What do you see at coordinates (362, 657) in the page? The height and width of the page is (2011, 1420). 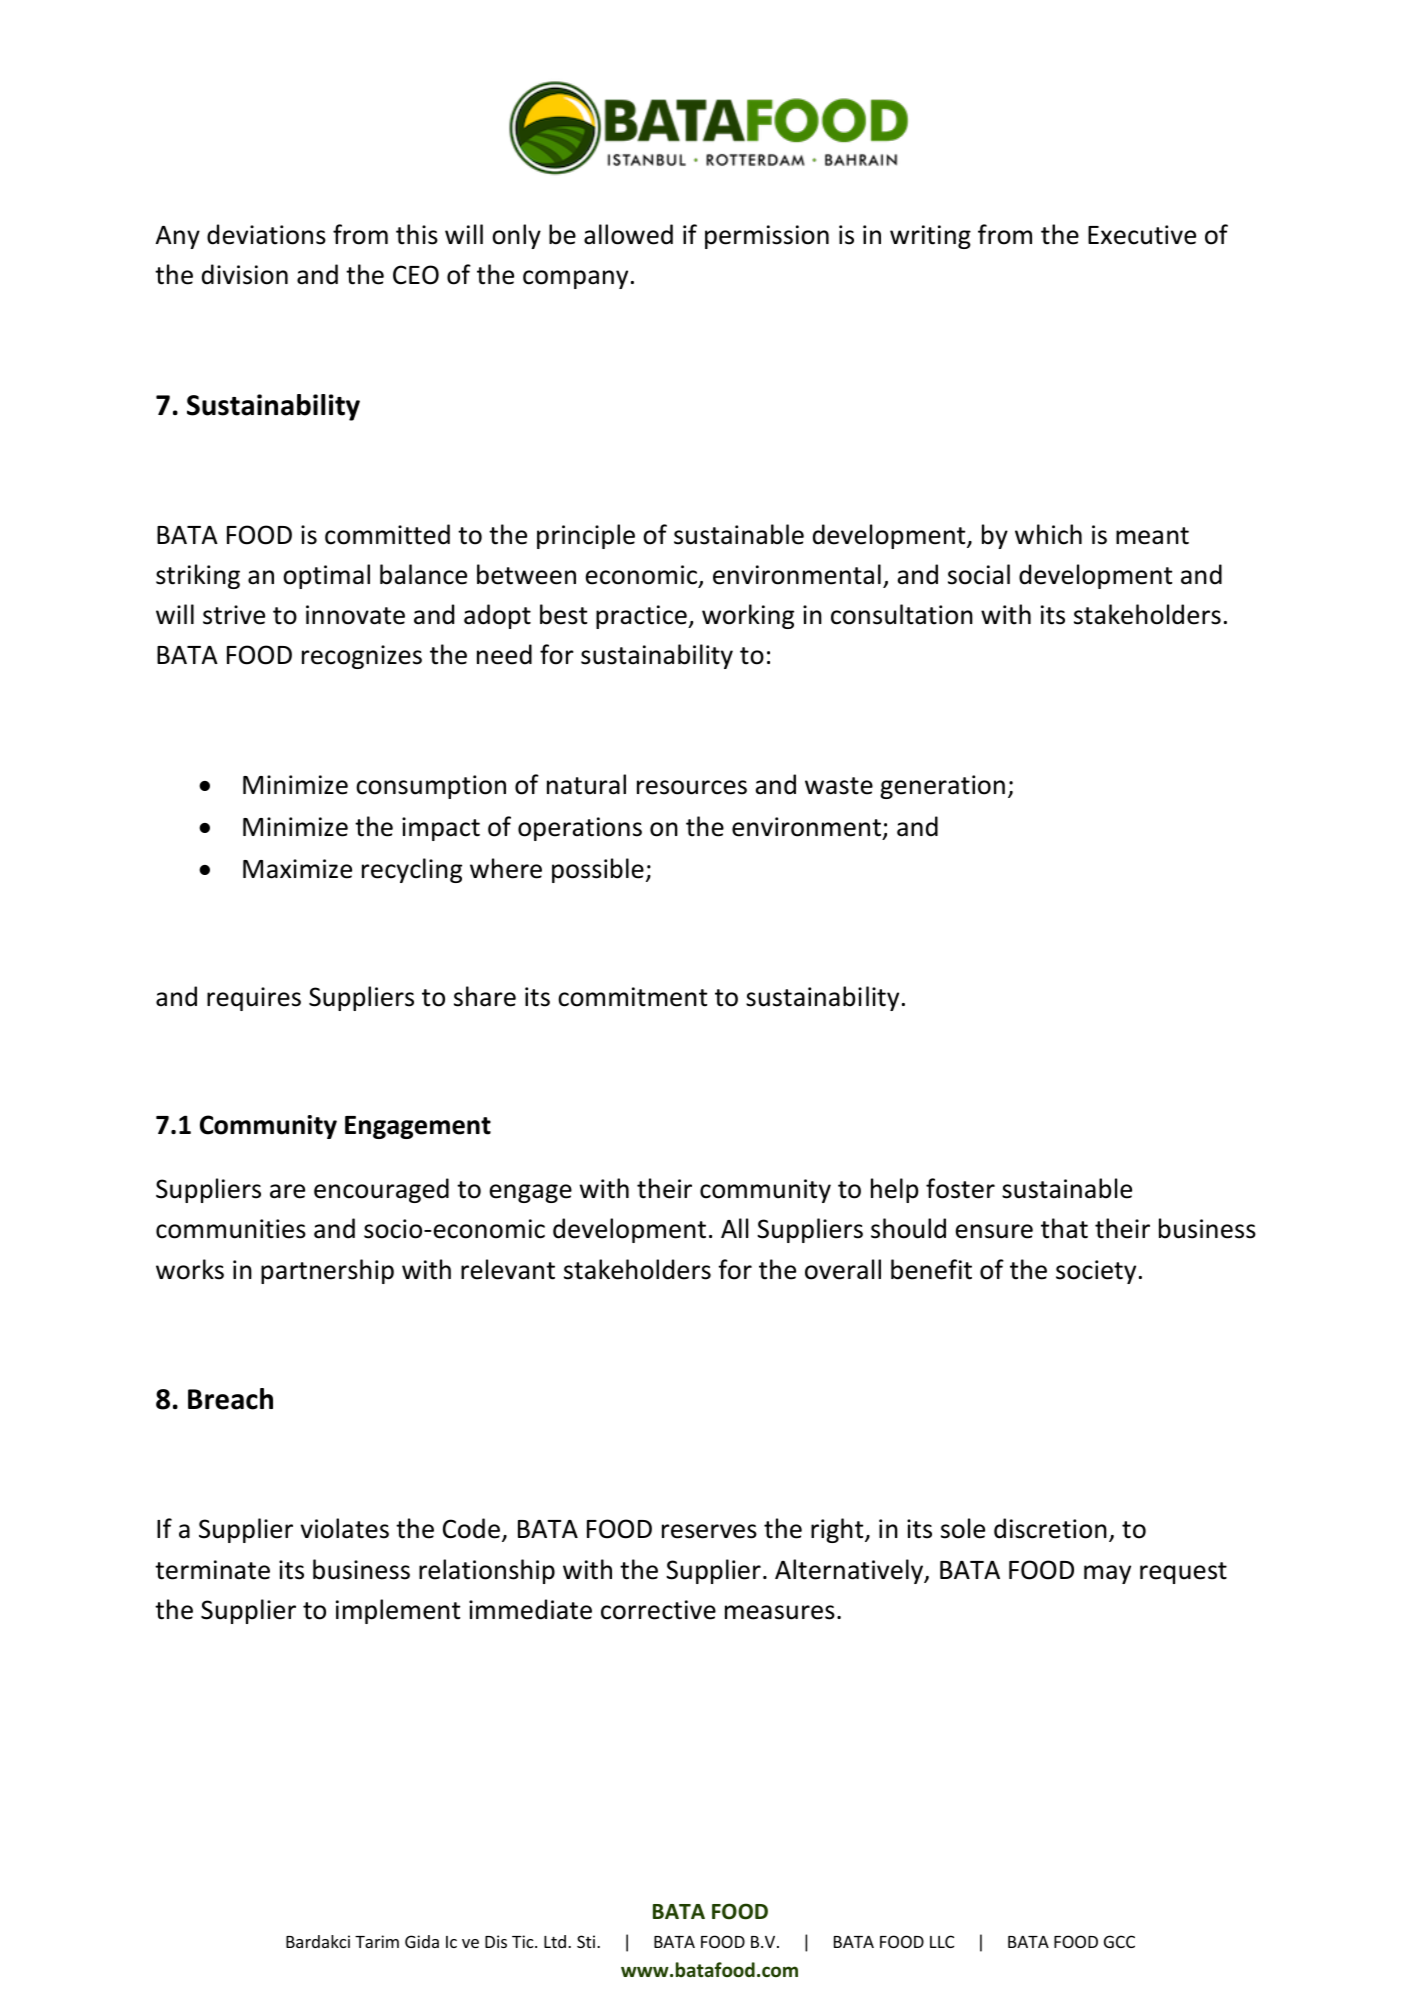 I see `recognizes` at bounding box center [362, 657].
